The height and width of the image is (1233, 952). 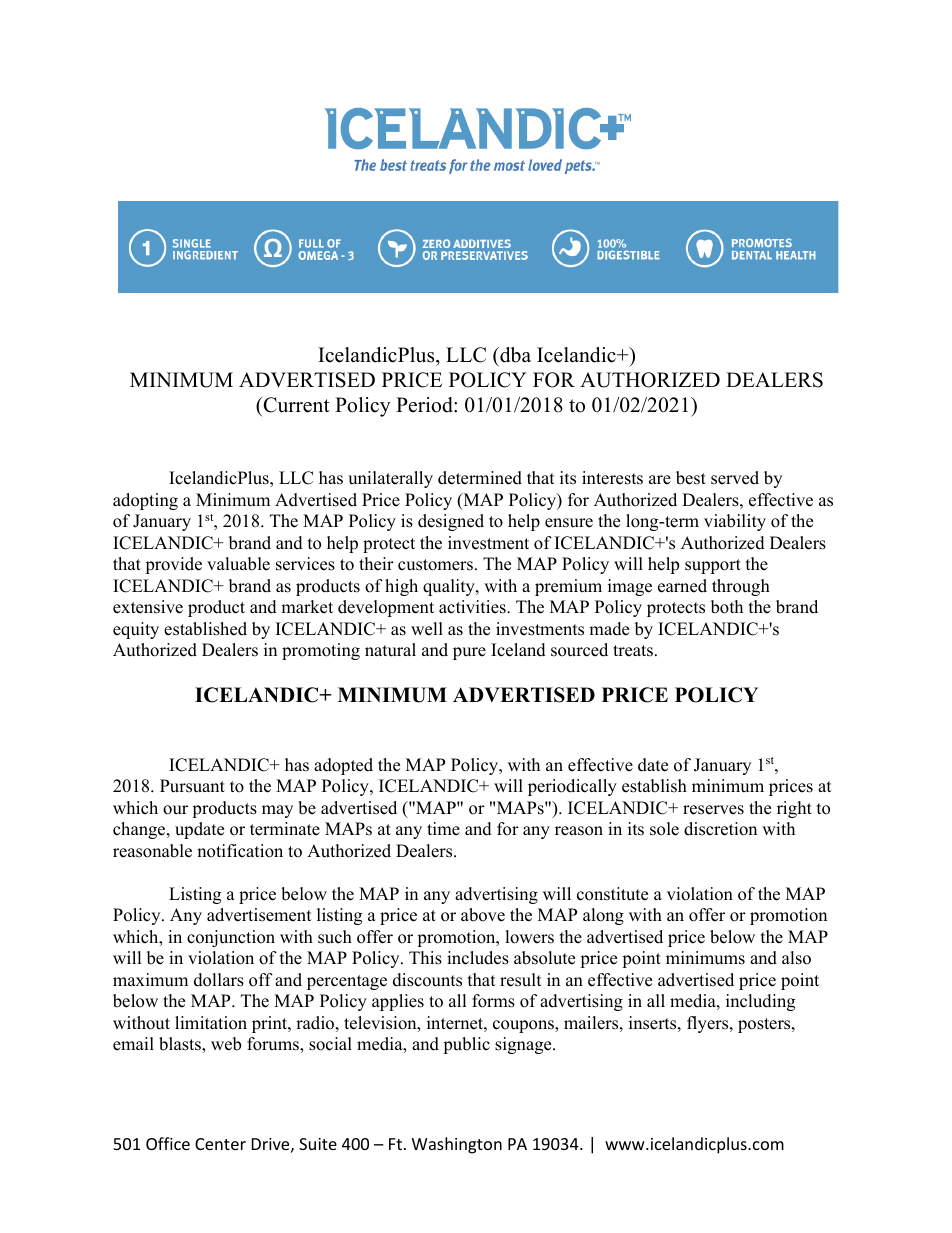 What do you see at coordinates (192, 786) in the image?
I see `Pursuant` at bounding box center [192, 786].
